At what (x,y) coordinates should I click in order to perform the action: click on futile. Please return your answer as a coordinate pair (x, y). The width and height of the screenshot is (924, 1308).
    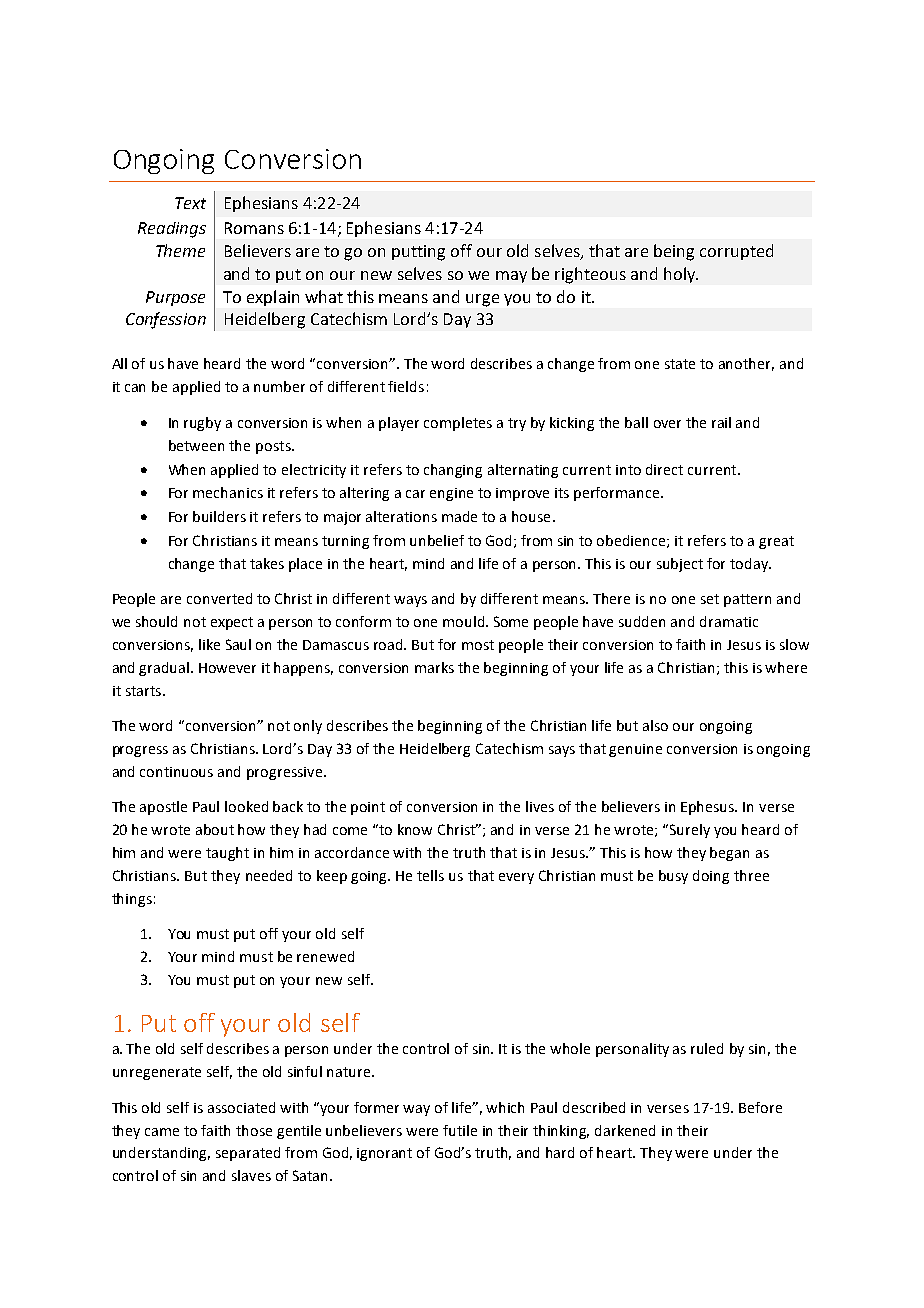
    Looking at the image, I should click on (460, 1130).
